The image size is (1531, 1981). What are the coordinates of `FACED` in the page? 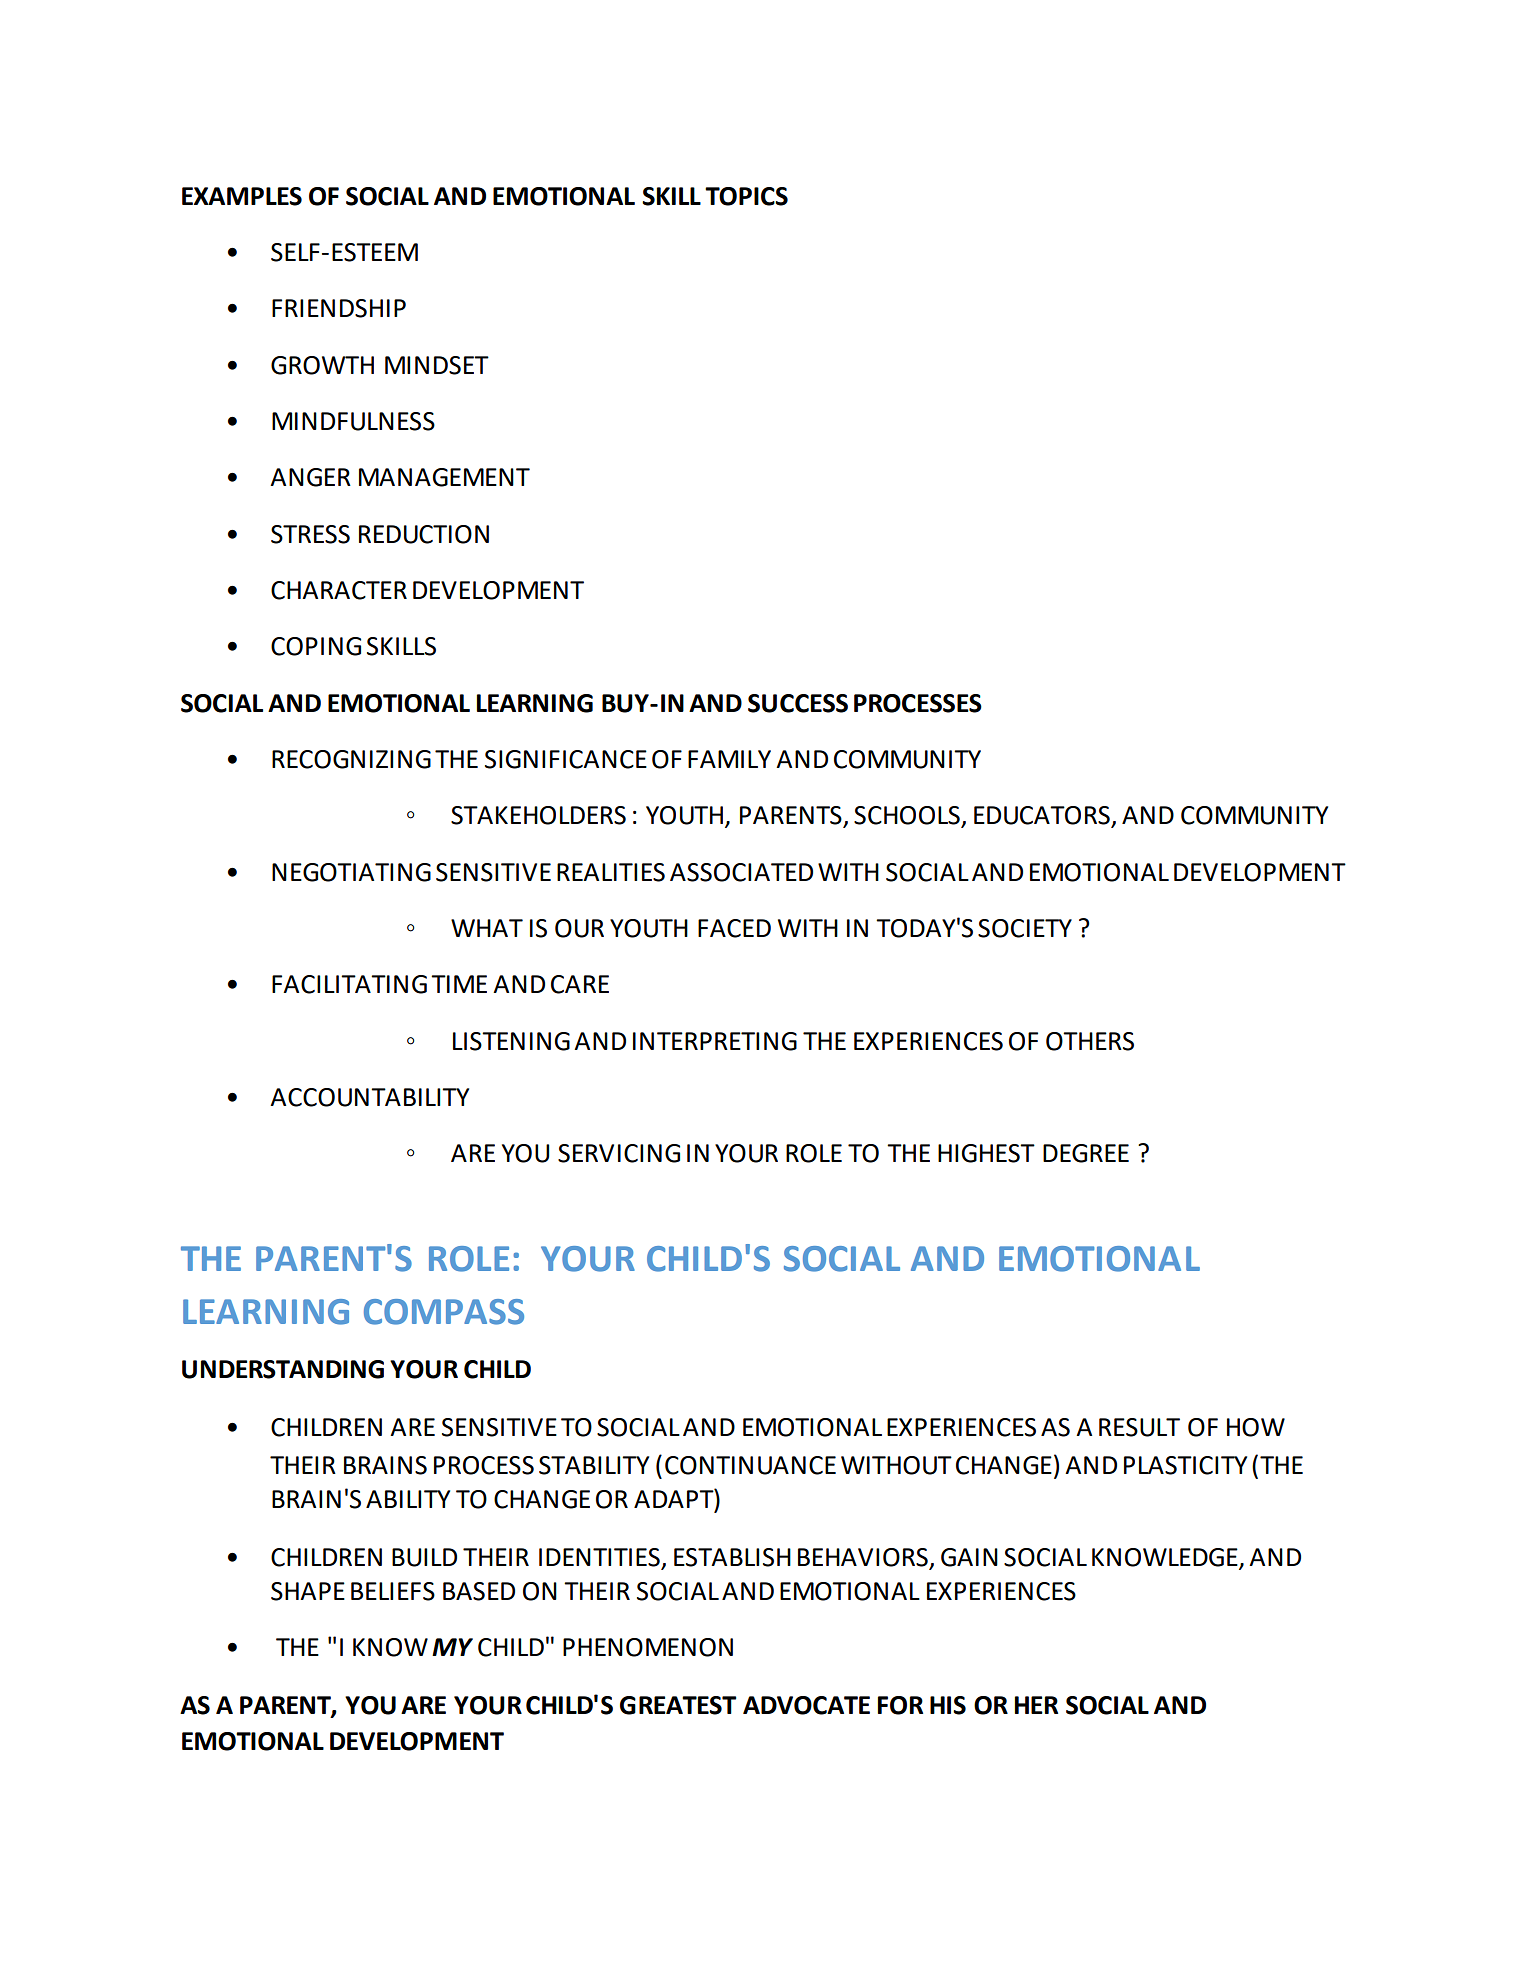 It's located at (734, 928).
